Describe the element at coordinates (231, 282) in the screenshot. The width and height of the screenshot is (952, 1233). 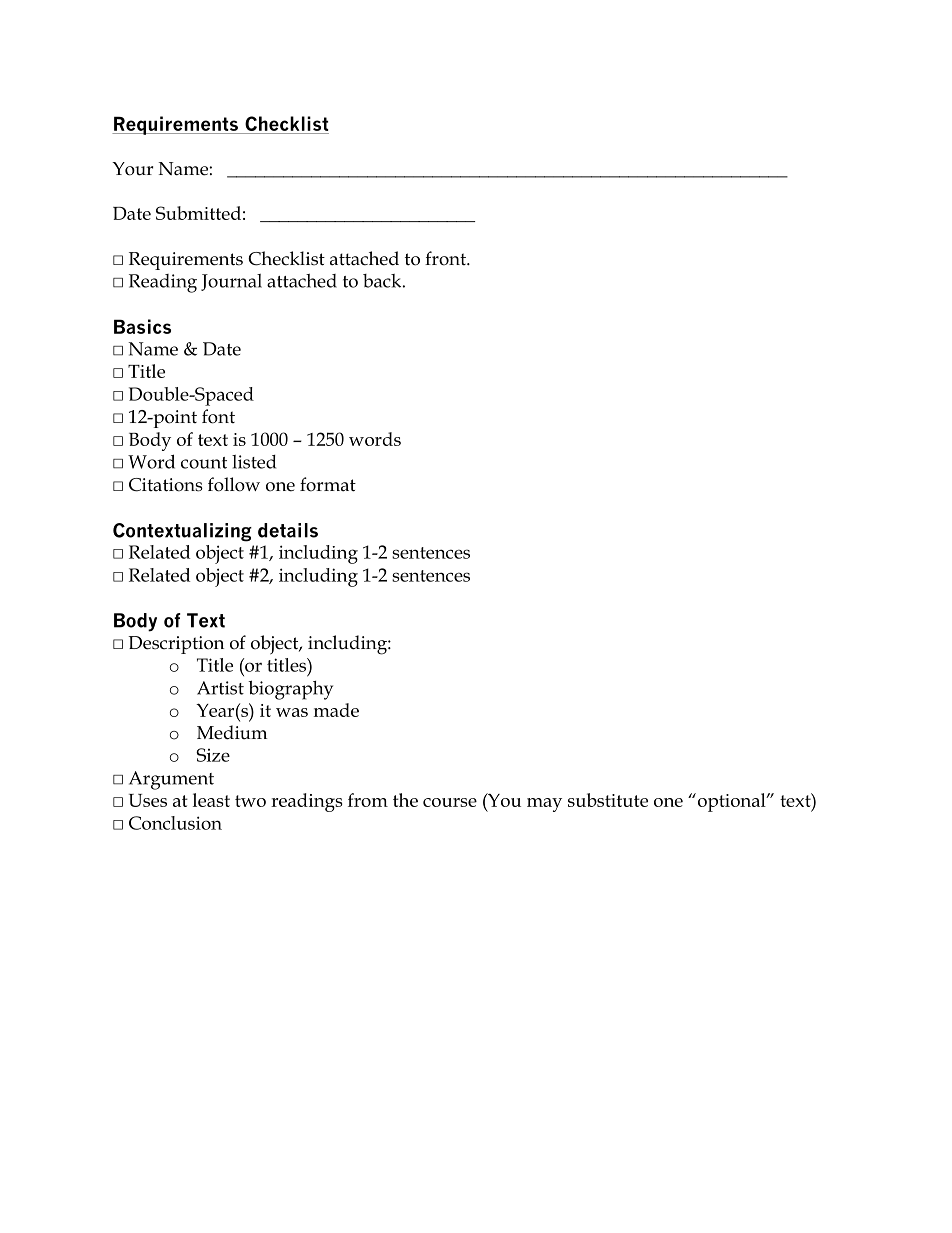
I see `Journal` at that location.
